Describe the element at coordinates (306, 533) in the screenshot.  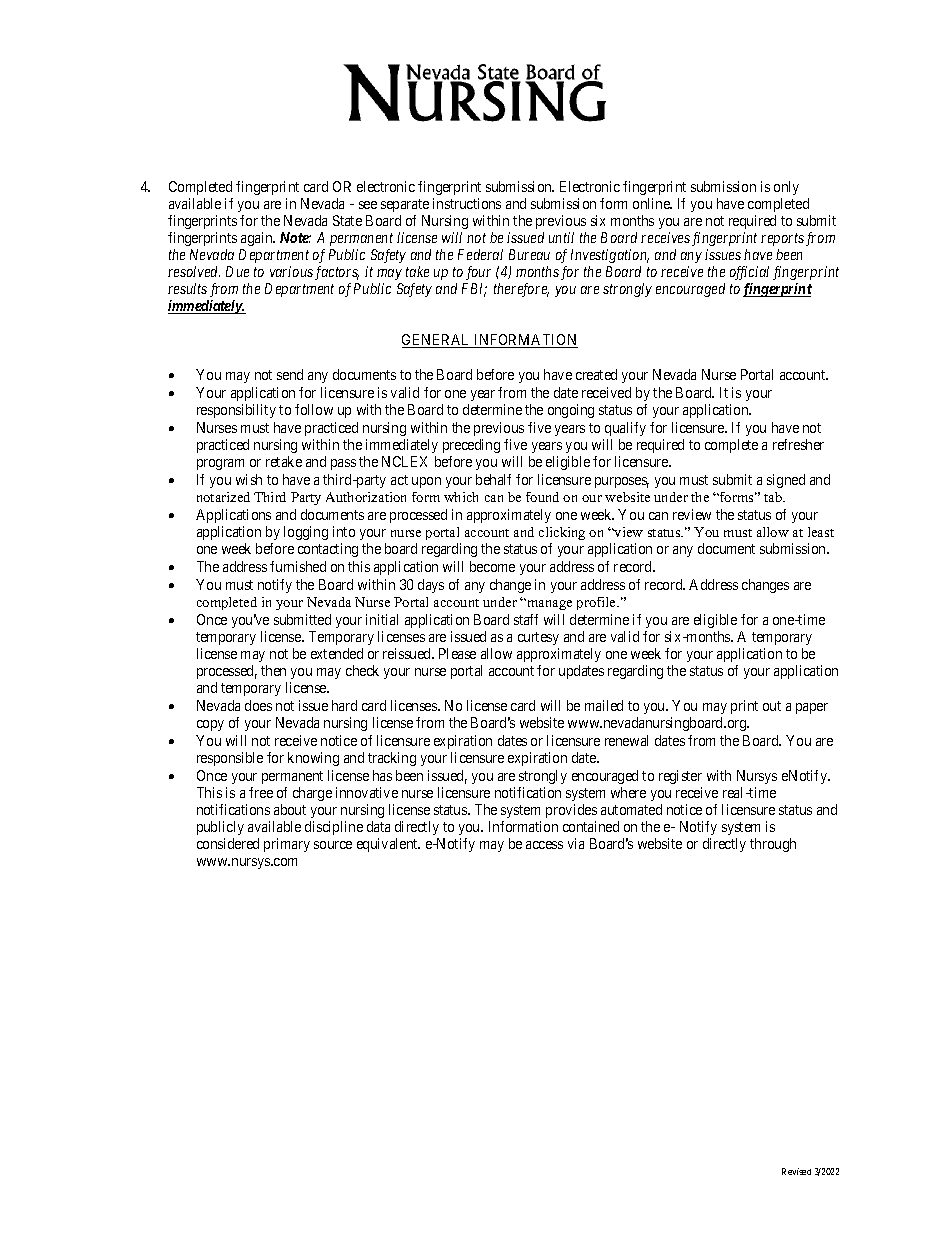
I see `logging` at that location.
